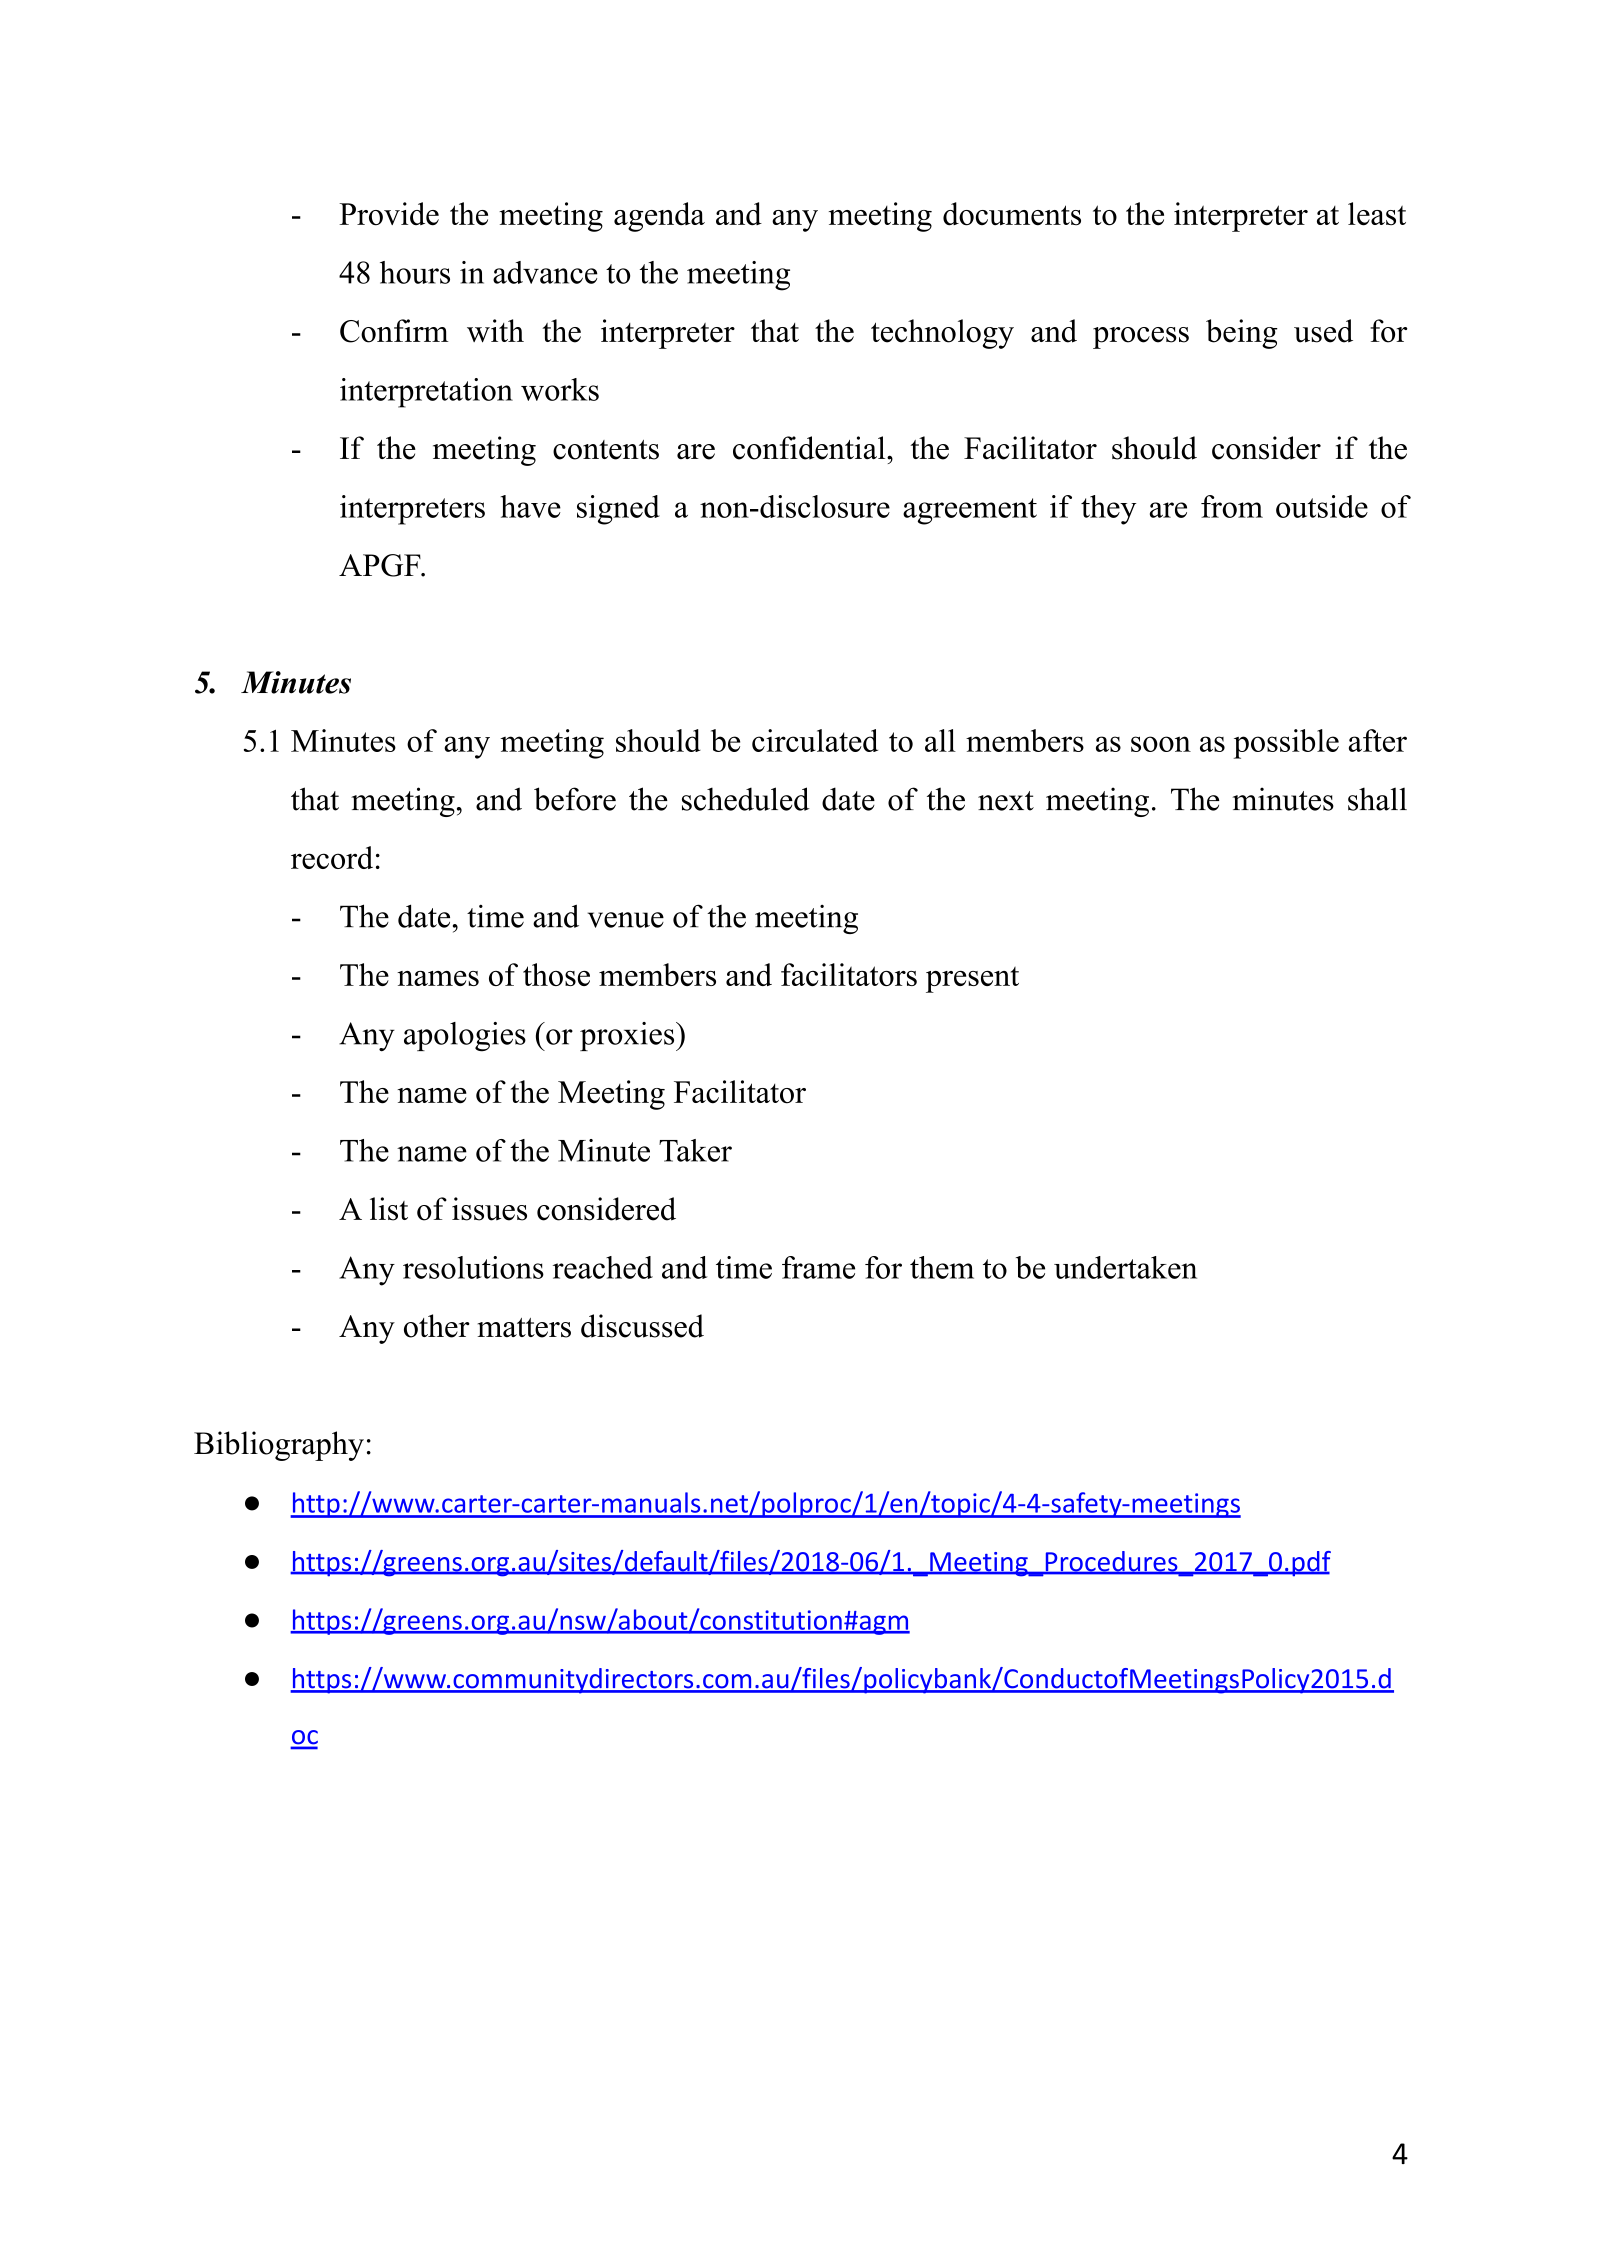 The height and width of the screenshot is (2266, 1604). I want to click on Bibliography, so click(279, 1446).
